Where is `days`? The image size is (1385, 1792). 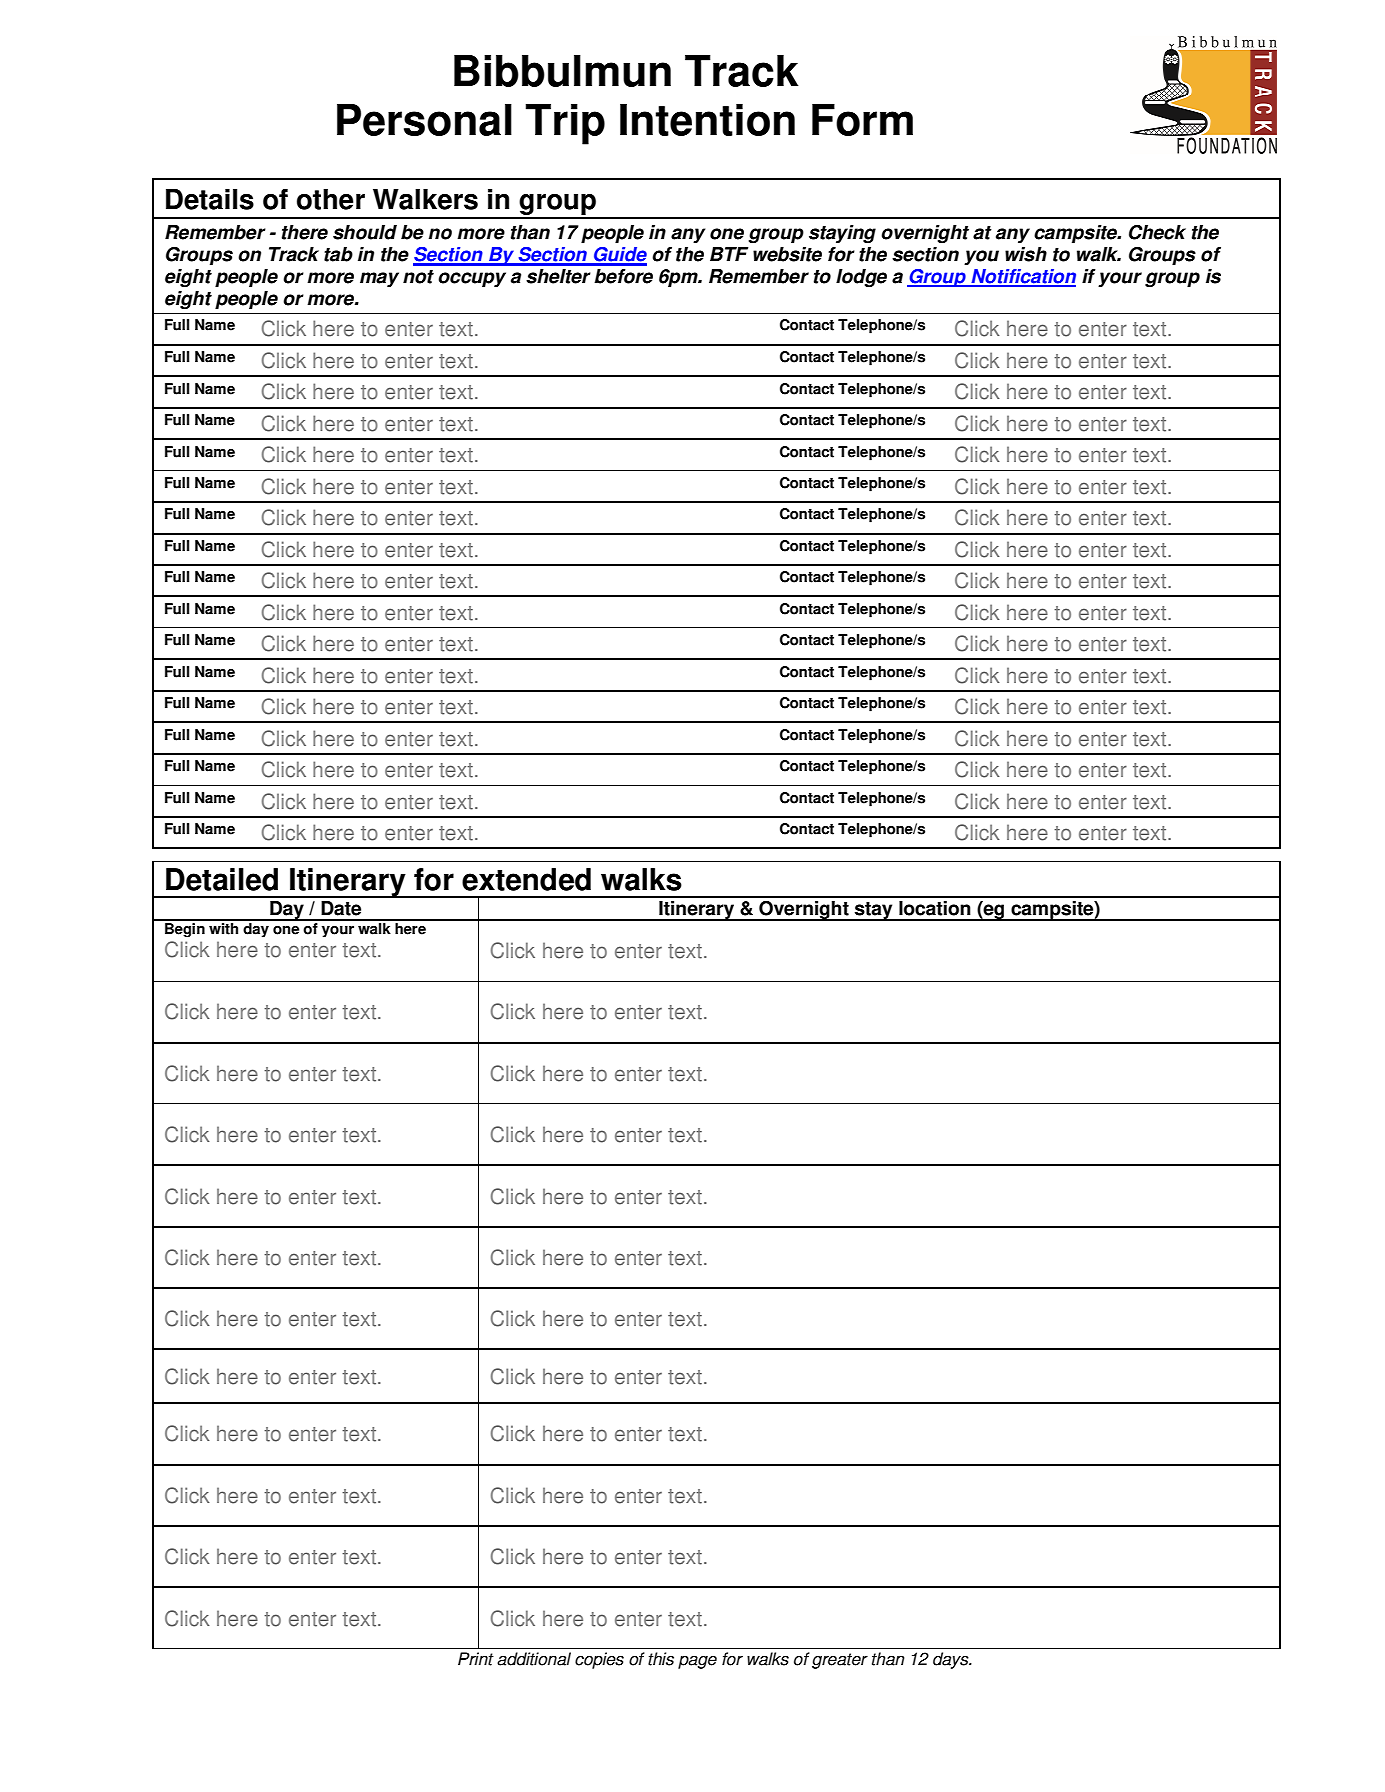 days is located at coordinates (952, 1660).
